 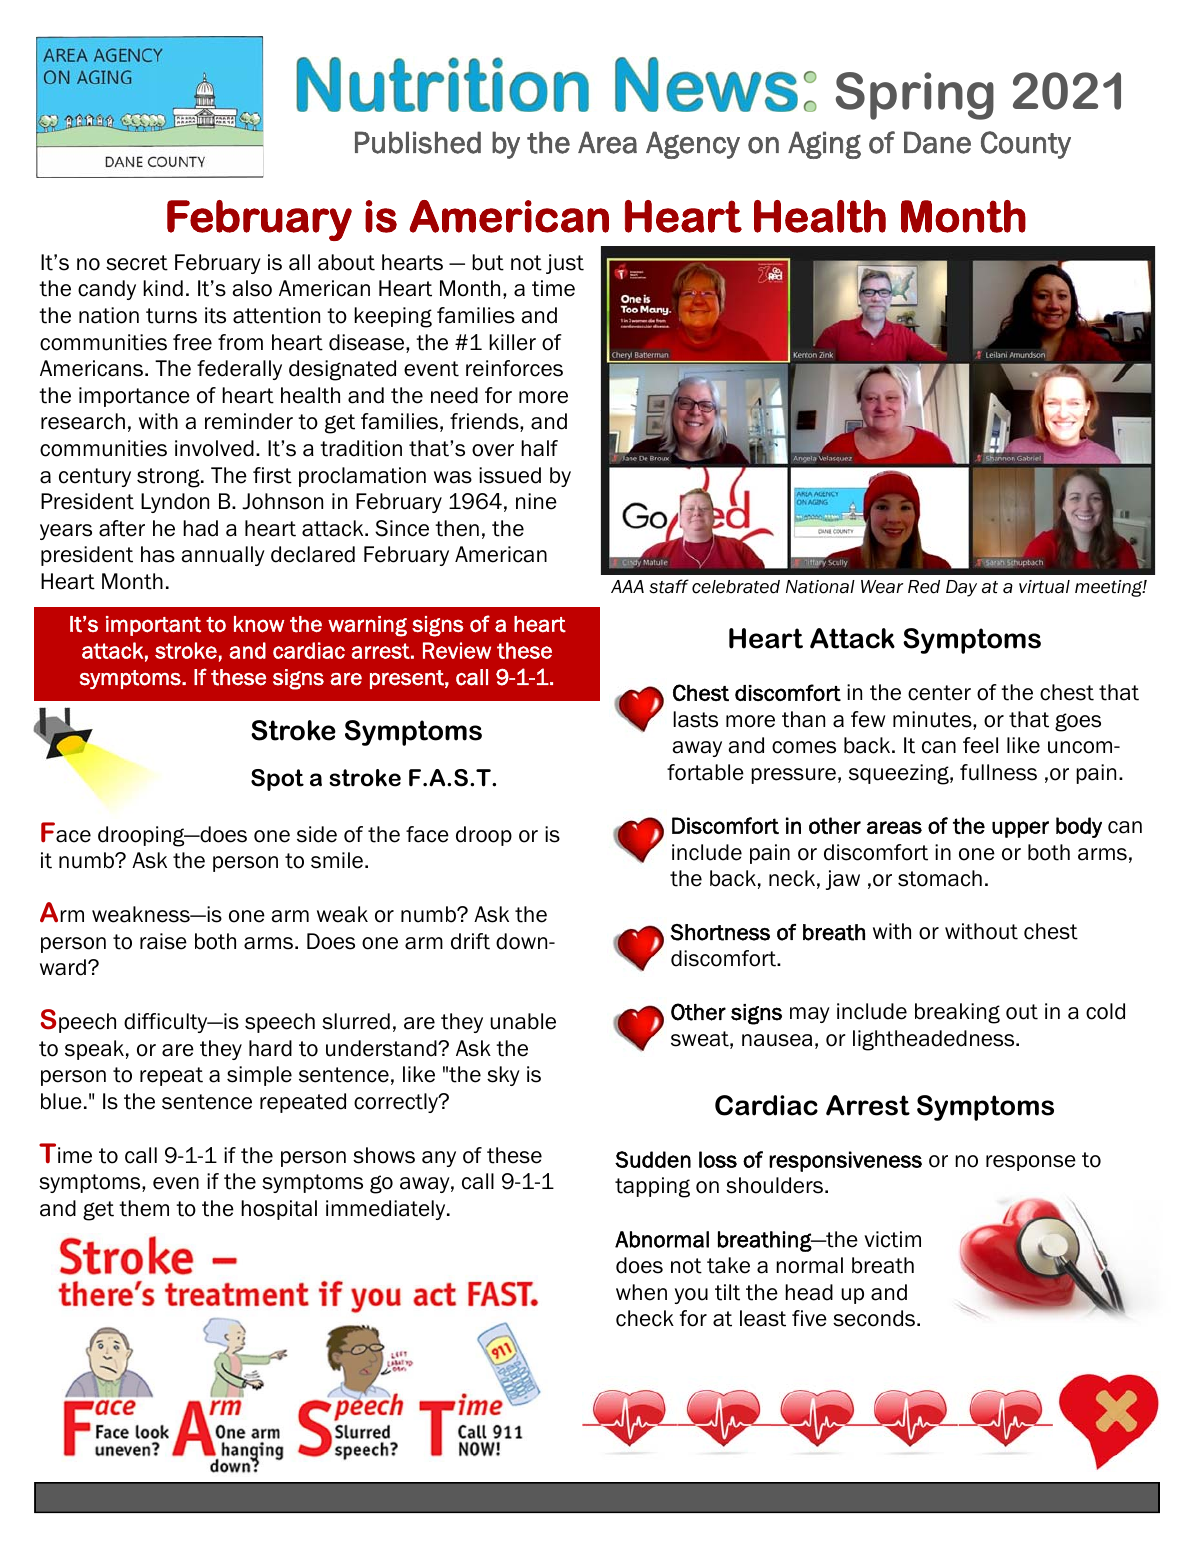 What do you see at coordinates (961, 588) in the image?
I see `Day` at bounding box center [961, 588].
